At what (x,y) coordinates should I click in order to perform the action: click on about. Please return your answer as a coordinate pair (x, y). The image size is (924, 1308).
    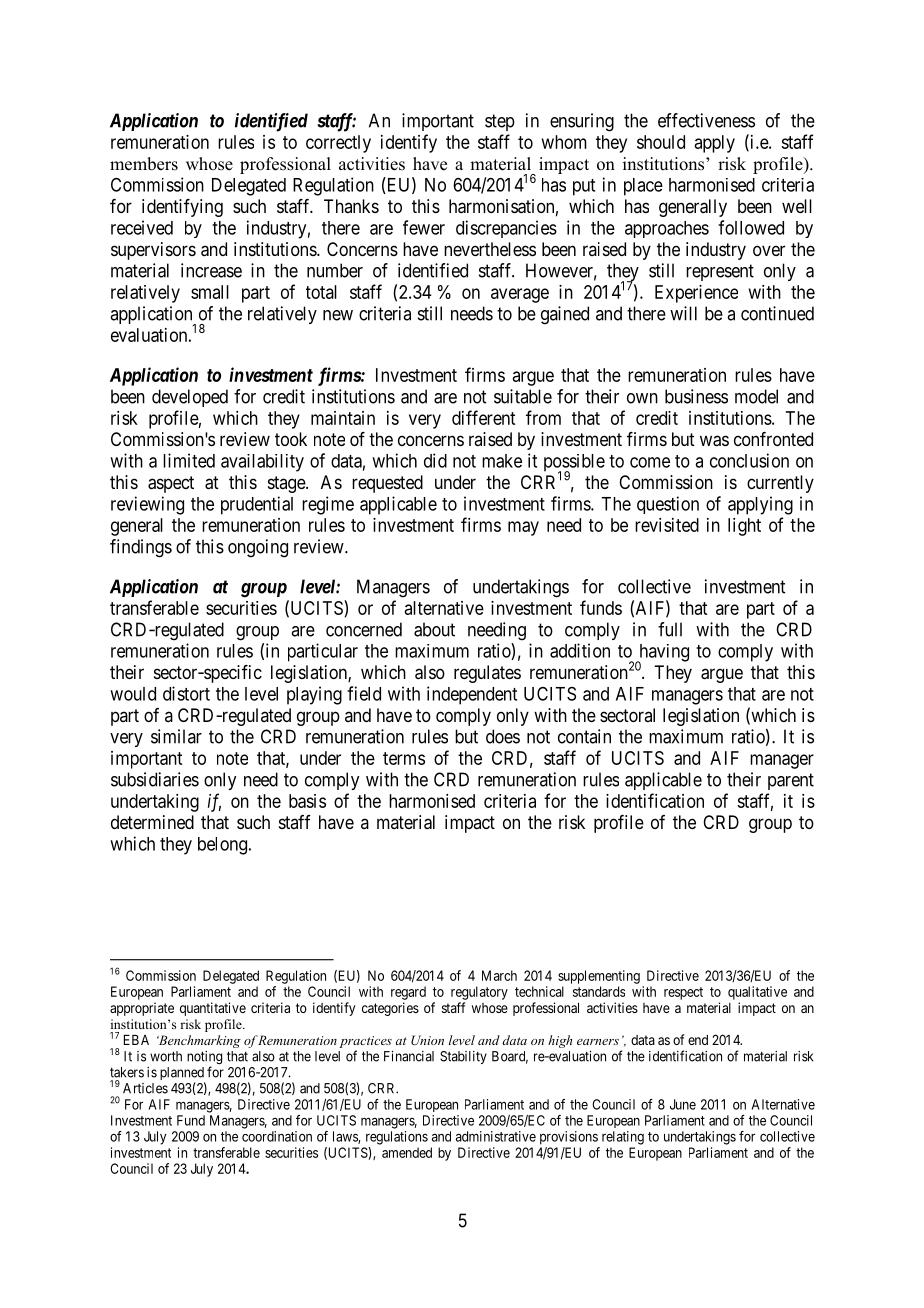
    Looking at the image, I should click on (434, 629).
